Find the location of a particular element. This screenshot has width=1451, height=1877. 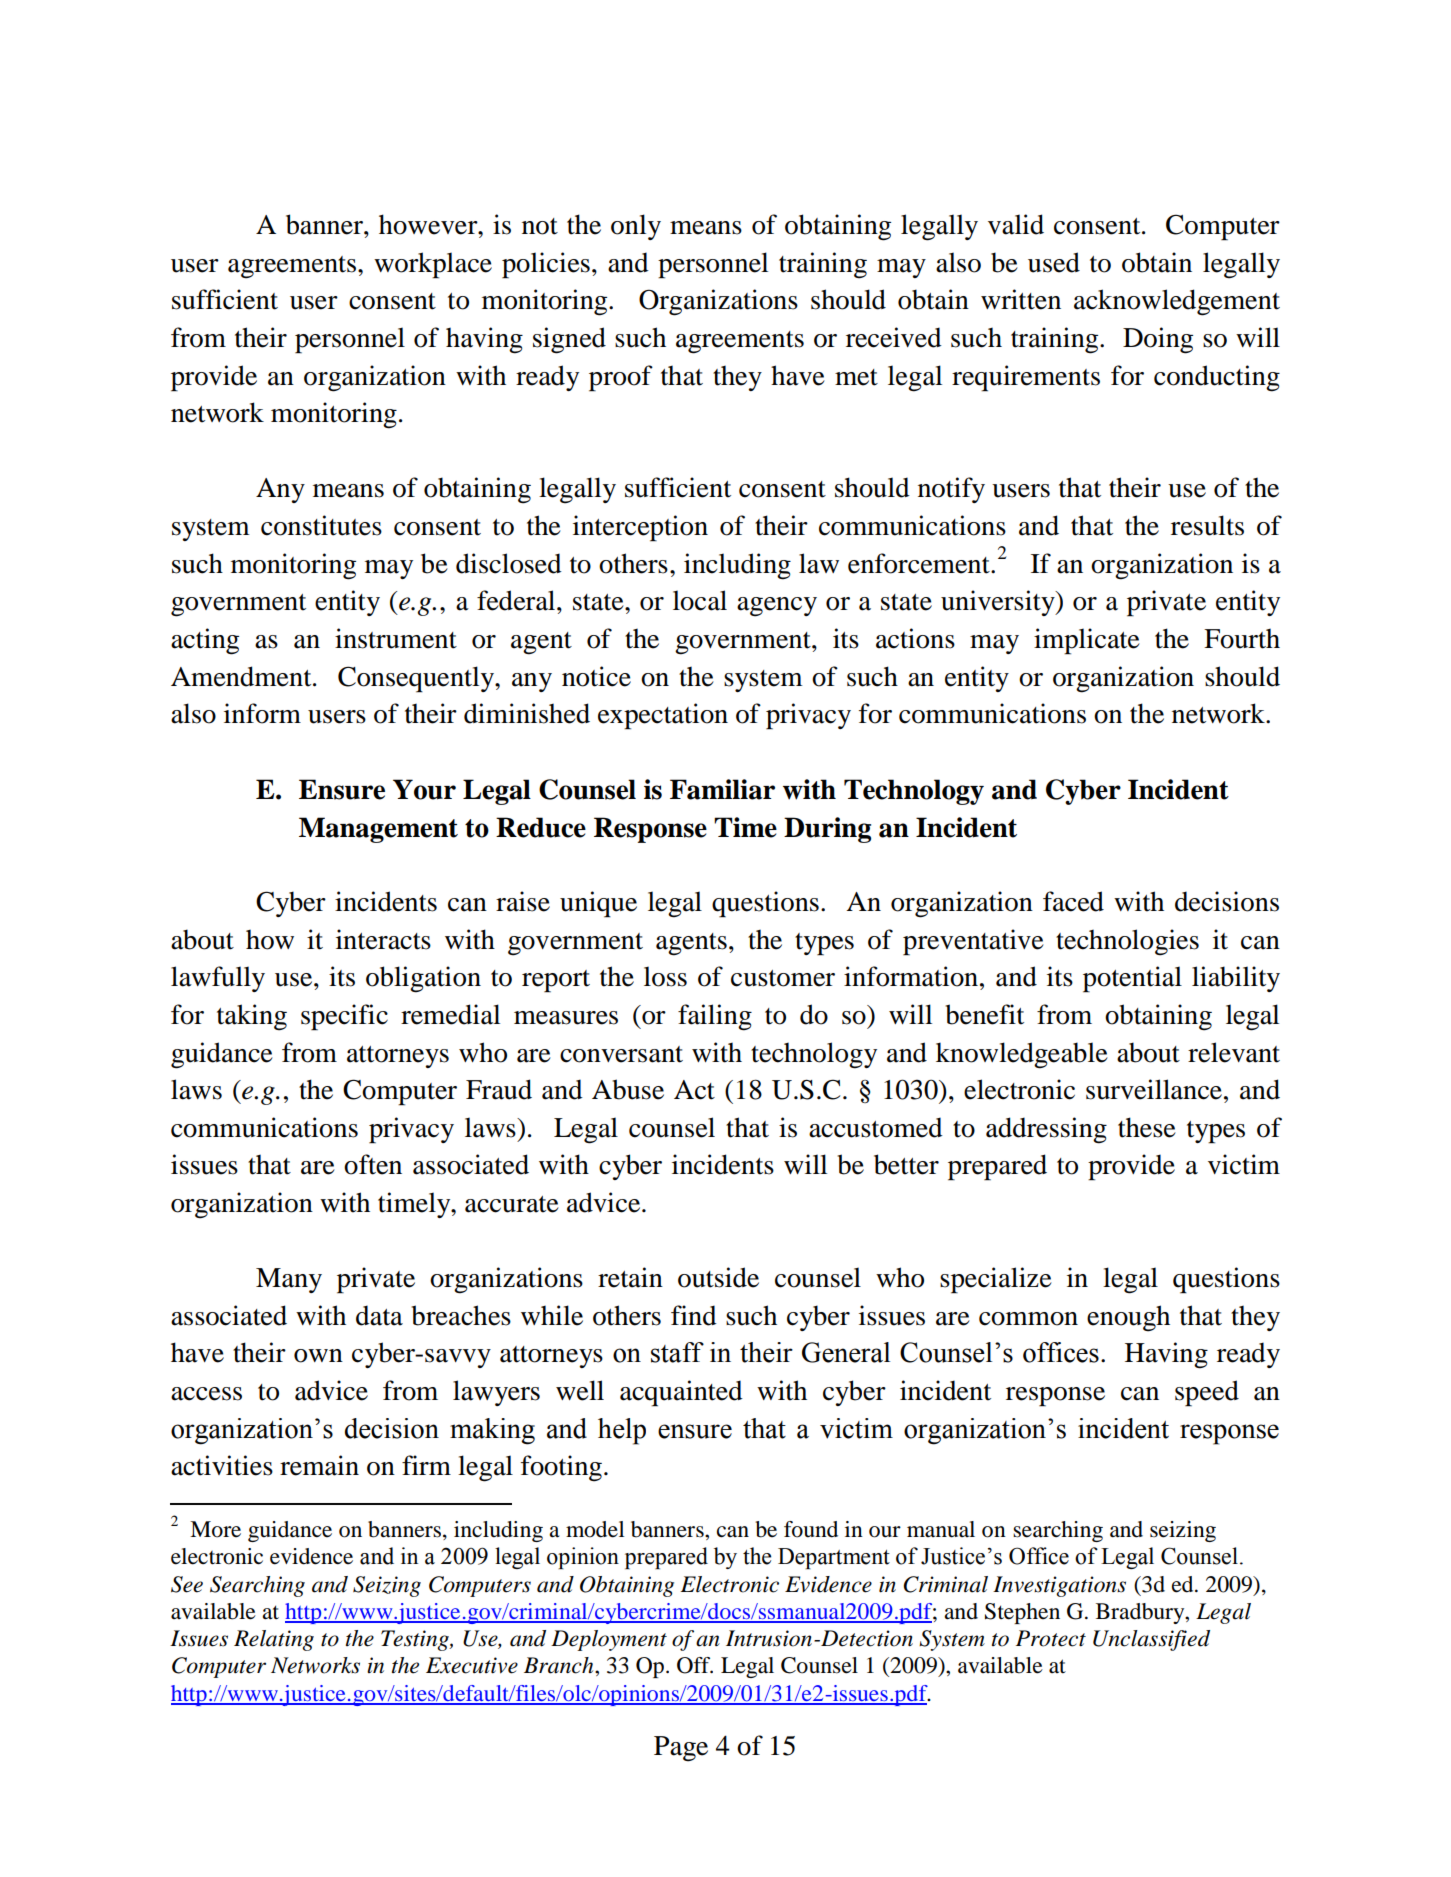

these is located at coordinates (1147, 1127).
